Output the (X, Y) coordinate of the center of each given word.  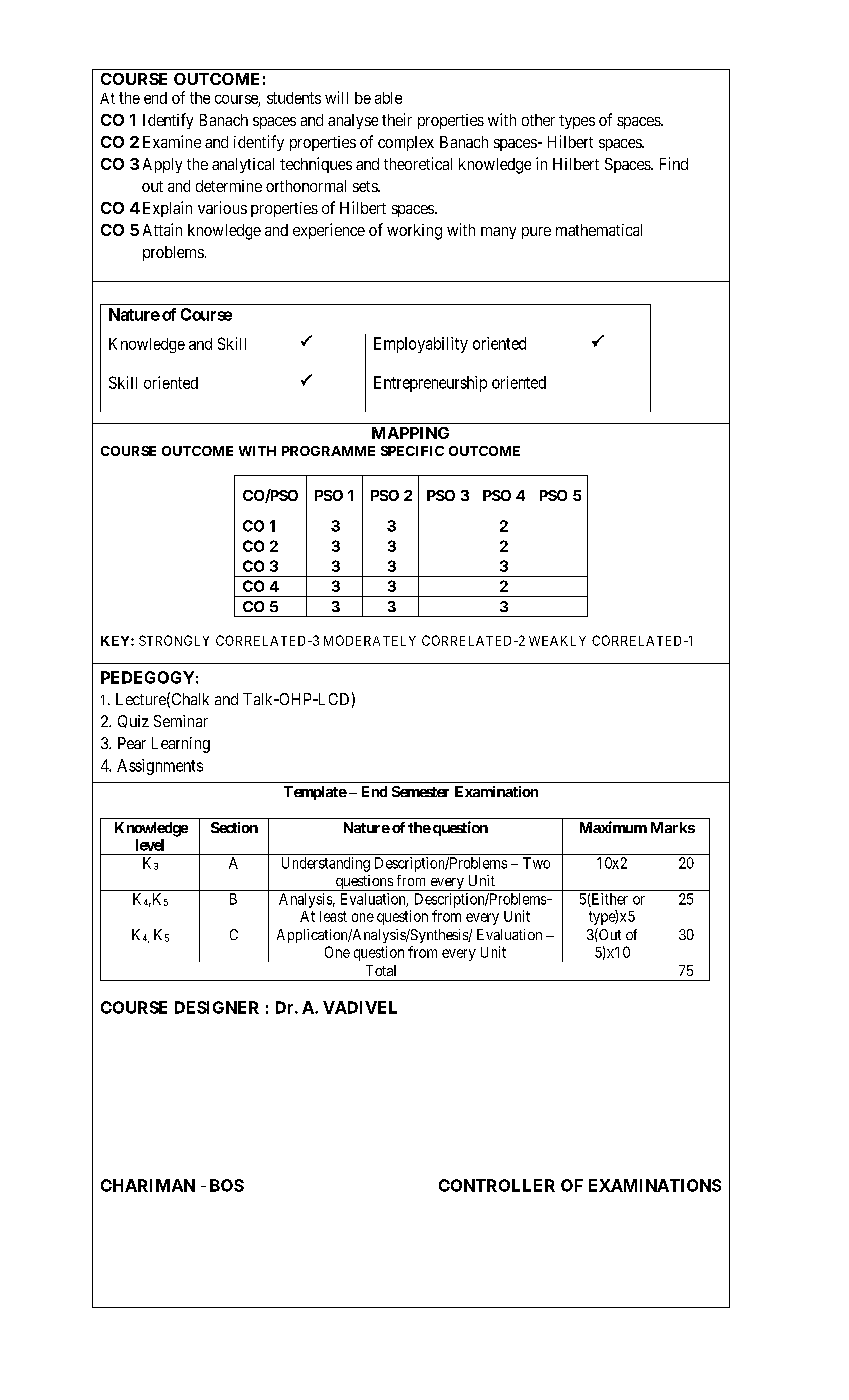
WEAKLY (557, 641)
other (538, 120)
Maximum (613, 827)
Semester (420, 791)
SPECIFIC (412, 451)
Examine (172, 141)
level (150, 845)
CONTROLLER (497, 1185)
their (397, 119)
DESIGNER (217, 1007)
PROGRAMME (328, 451)
